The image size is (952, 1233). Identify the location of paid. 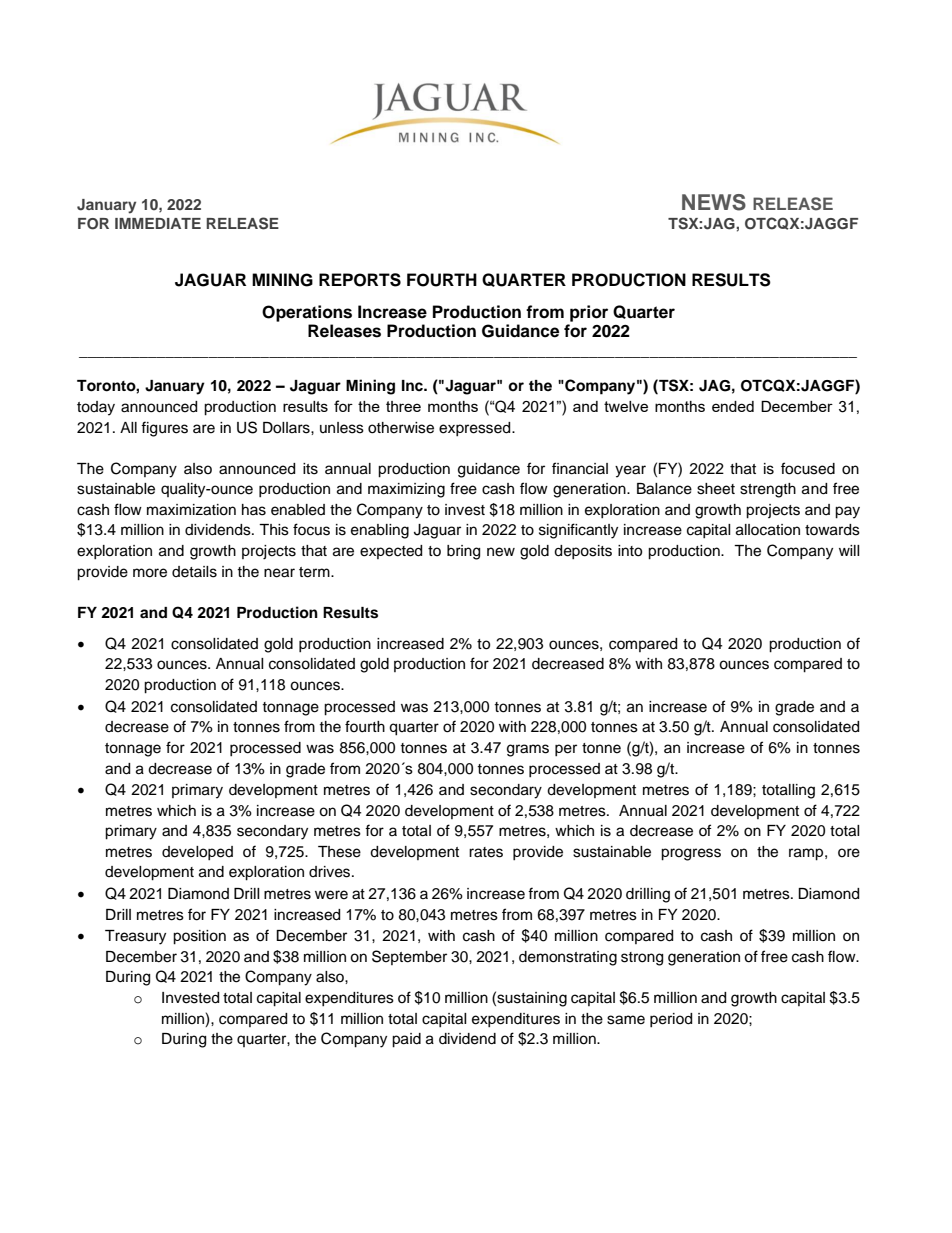
(406, 1040).
